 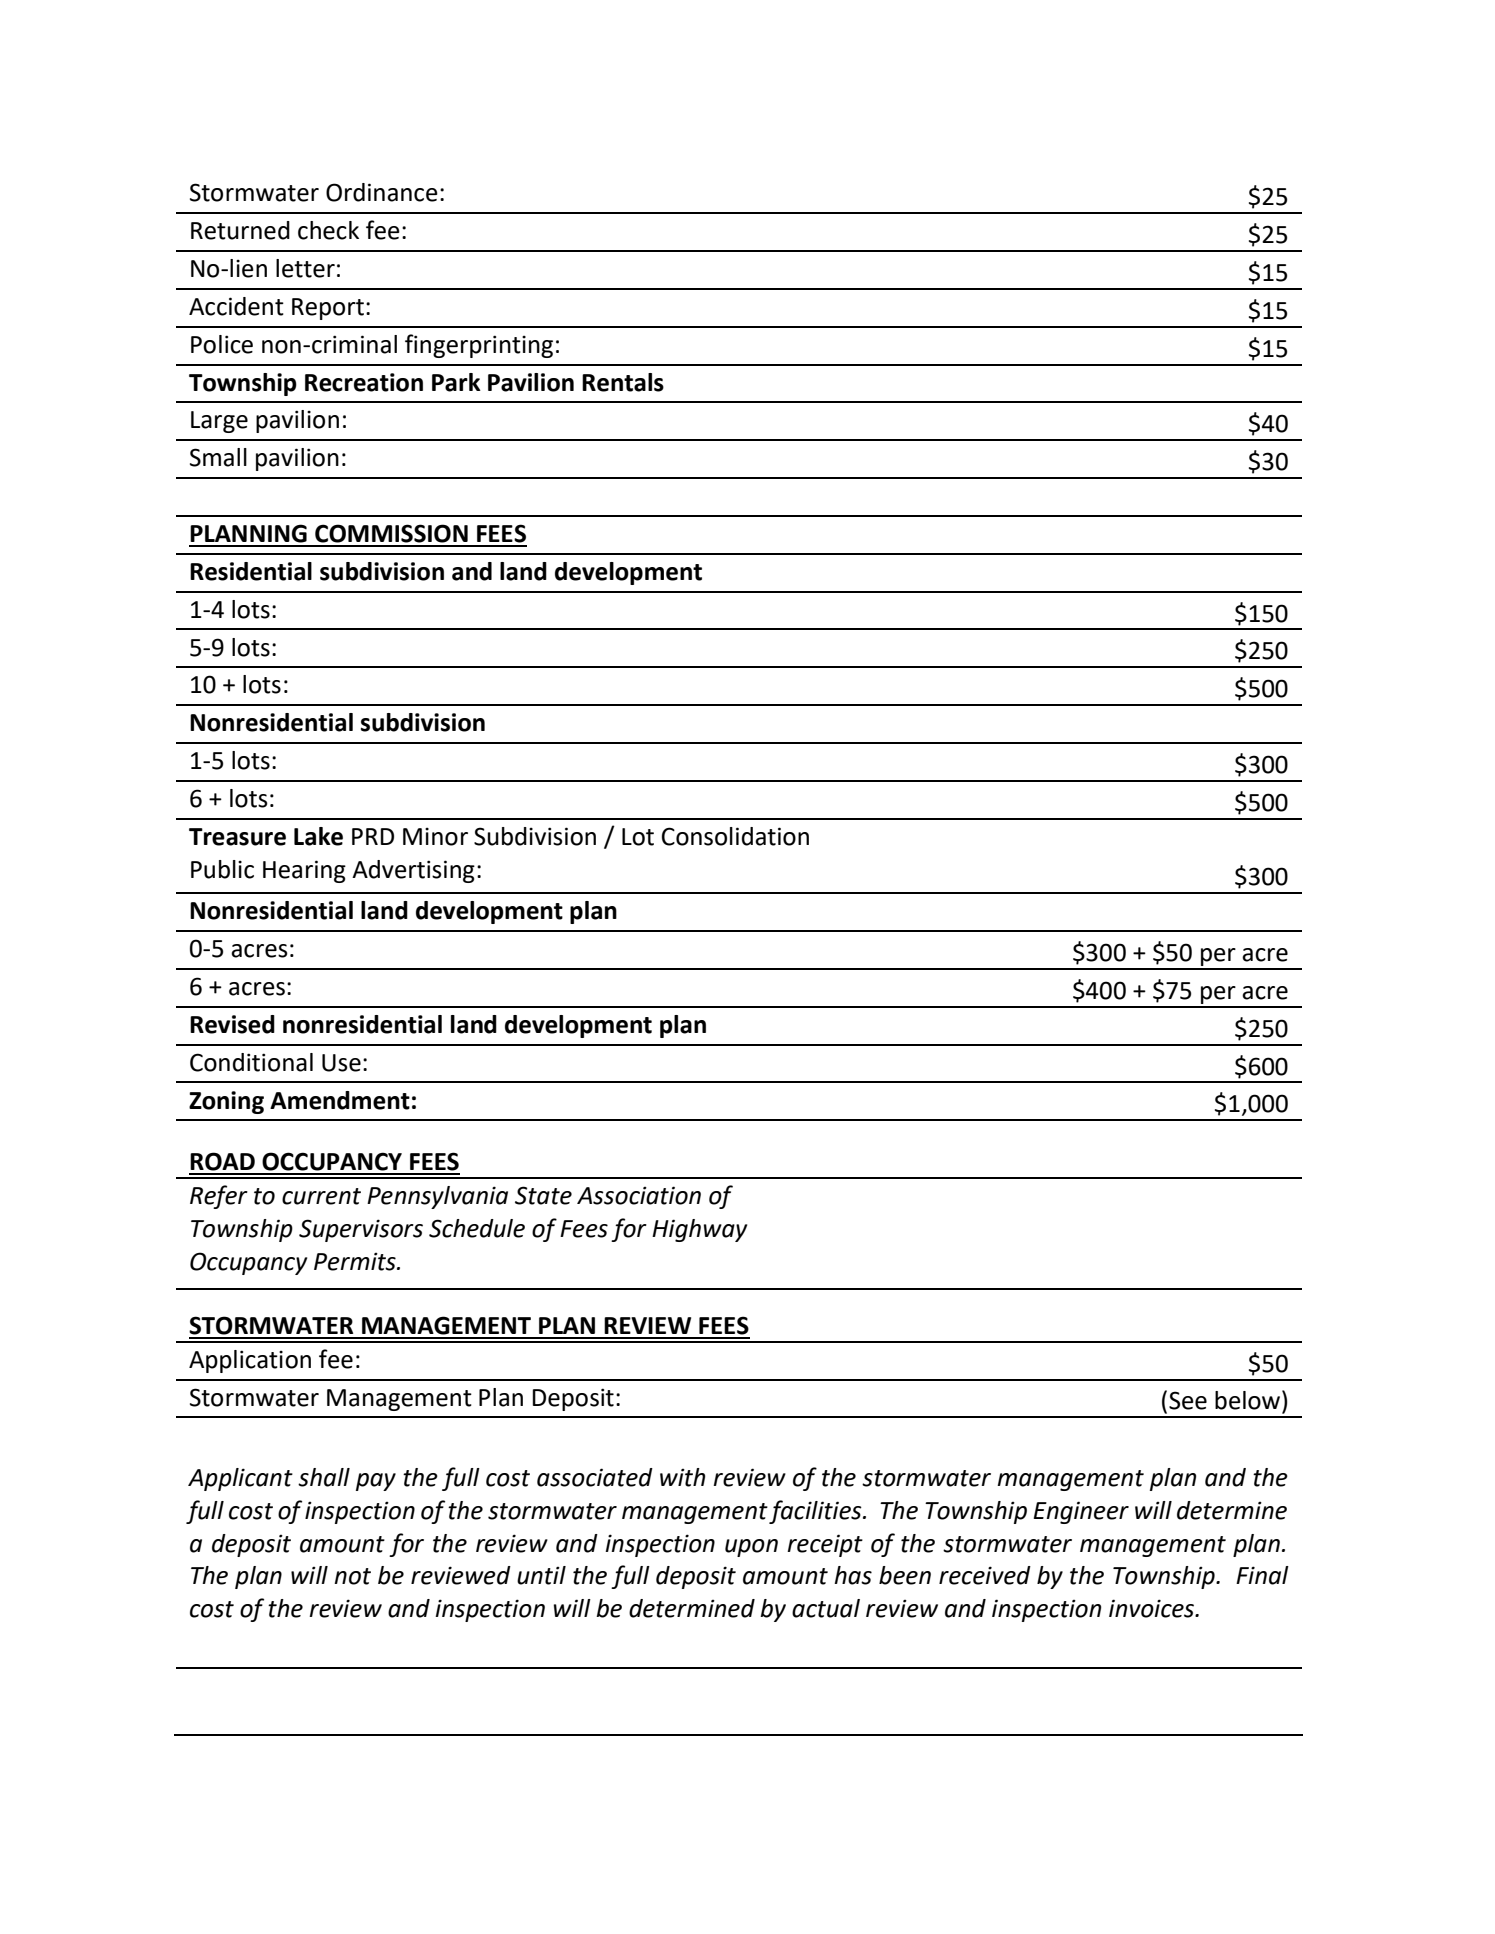 What do you see at coordinates (623, 382) in the image?
I see `Rentals` at bounding box center [623, 382].
